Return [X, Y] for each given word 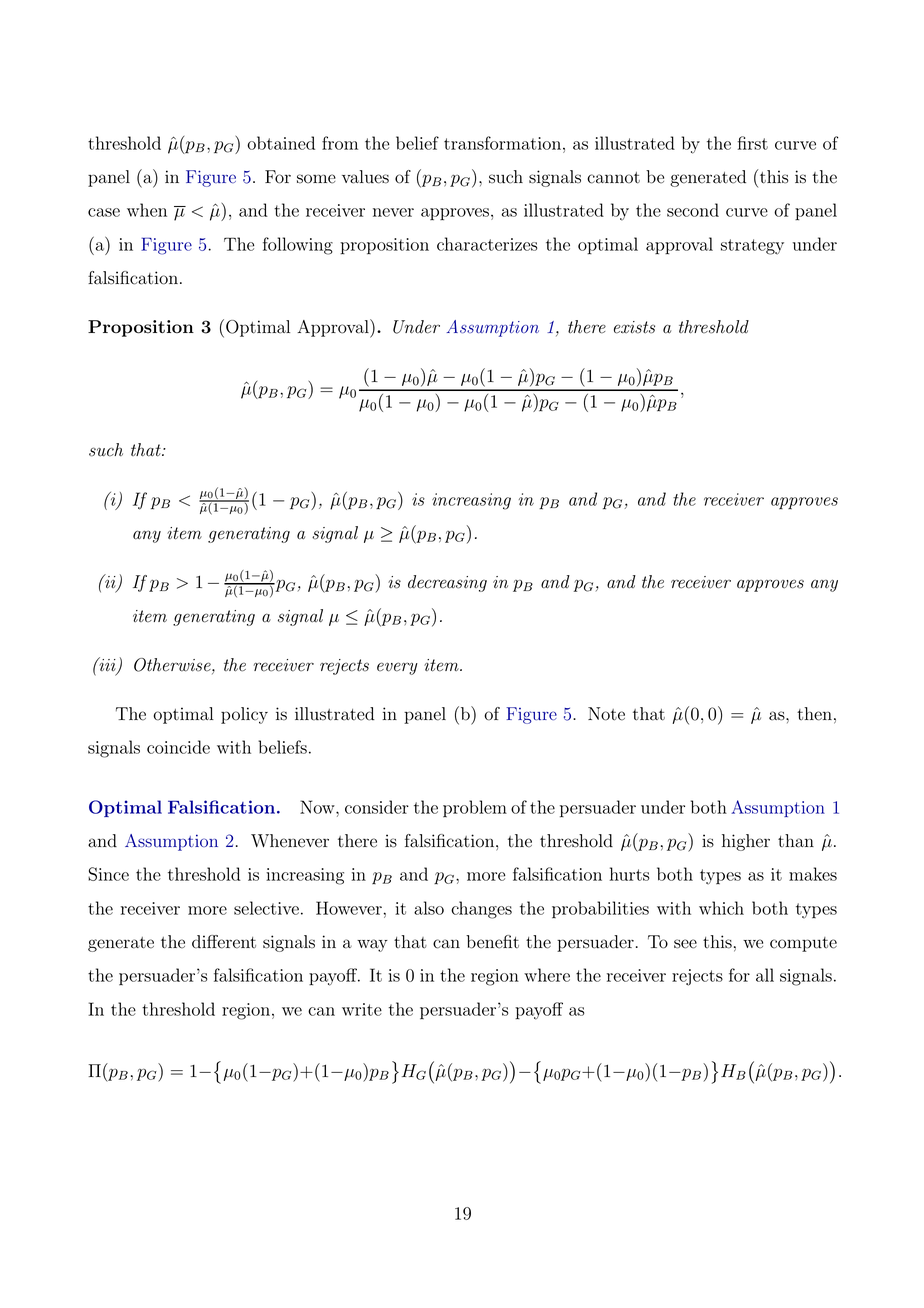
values [365, 177]
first [753, 143]
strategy [752, 247]
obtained [281, 143]
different [224, 942]
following [298, 246]
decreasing [447, 583]
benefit [492, 942]
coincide [178, 747]
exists [634, 327]
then [814, 714]
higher [746, 842]
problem [475, 808]
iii [107, 665]
